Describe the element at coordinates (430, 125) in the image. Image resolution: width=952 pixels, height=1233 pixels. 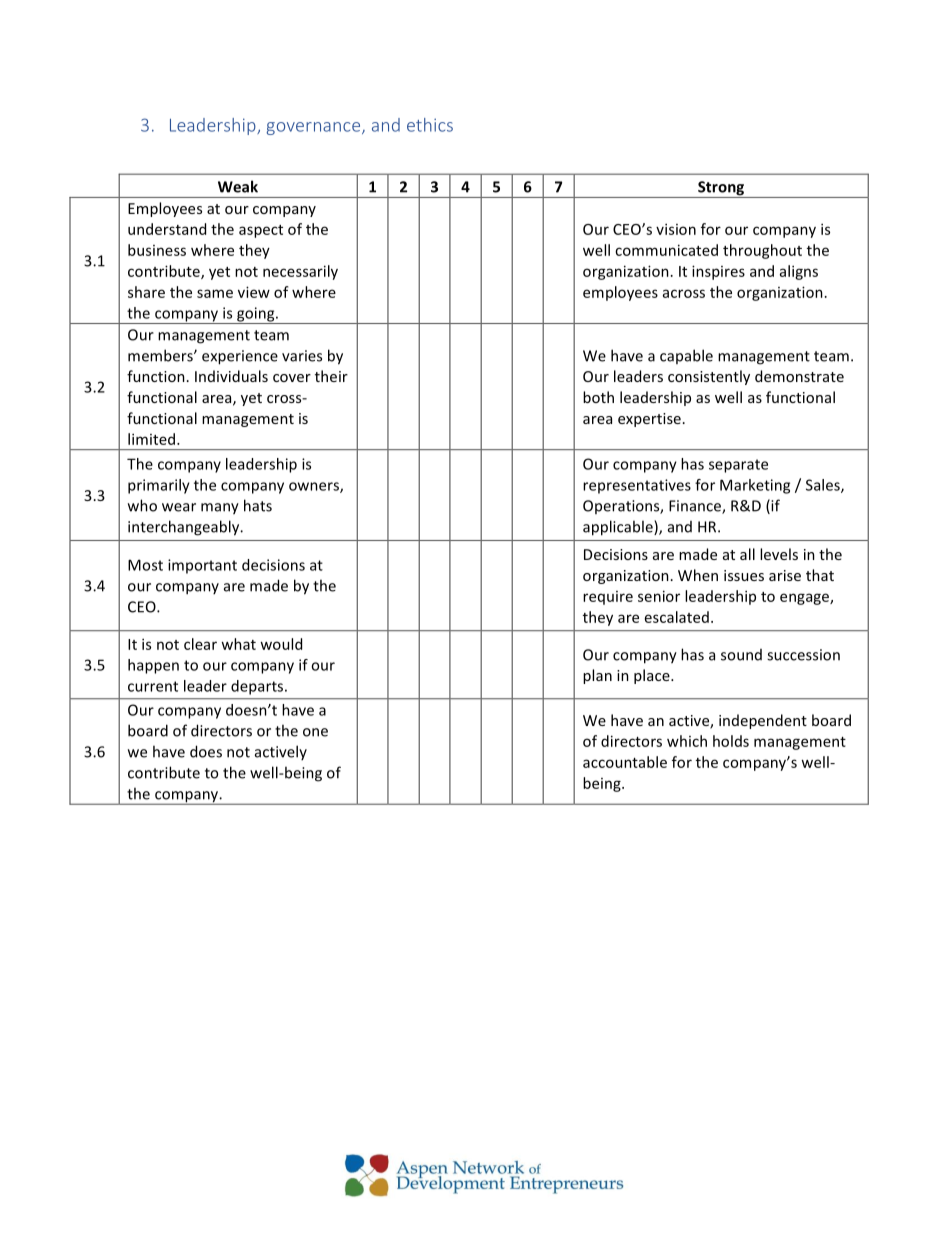
I see `ethics` at that location.
